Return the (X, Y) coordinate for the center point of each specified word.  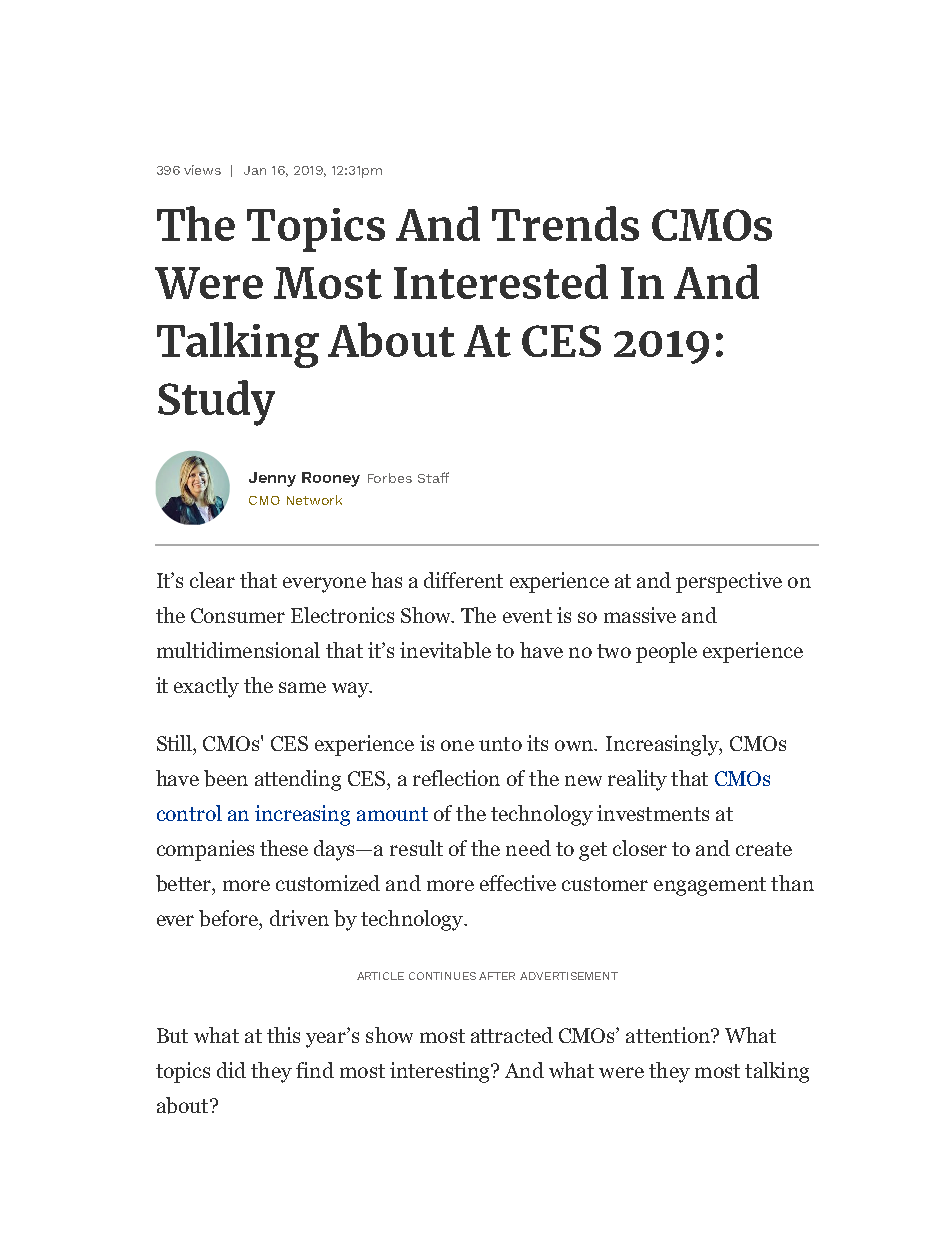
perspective (729, 582)
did (231, 1070)
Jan (255, 170)
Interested (501, 281)
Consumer (238, 615)
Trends (565, 223)
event (527, 616)
